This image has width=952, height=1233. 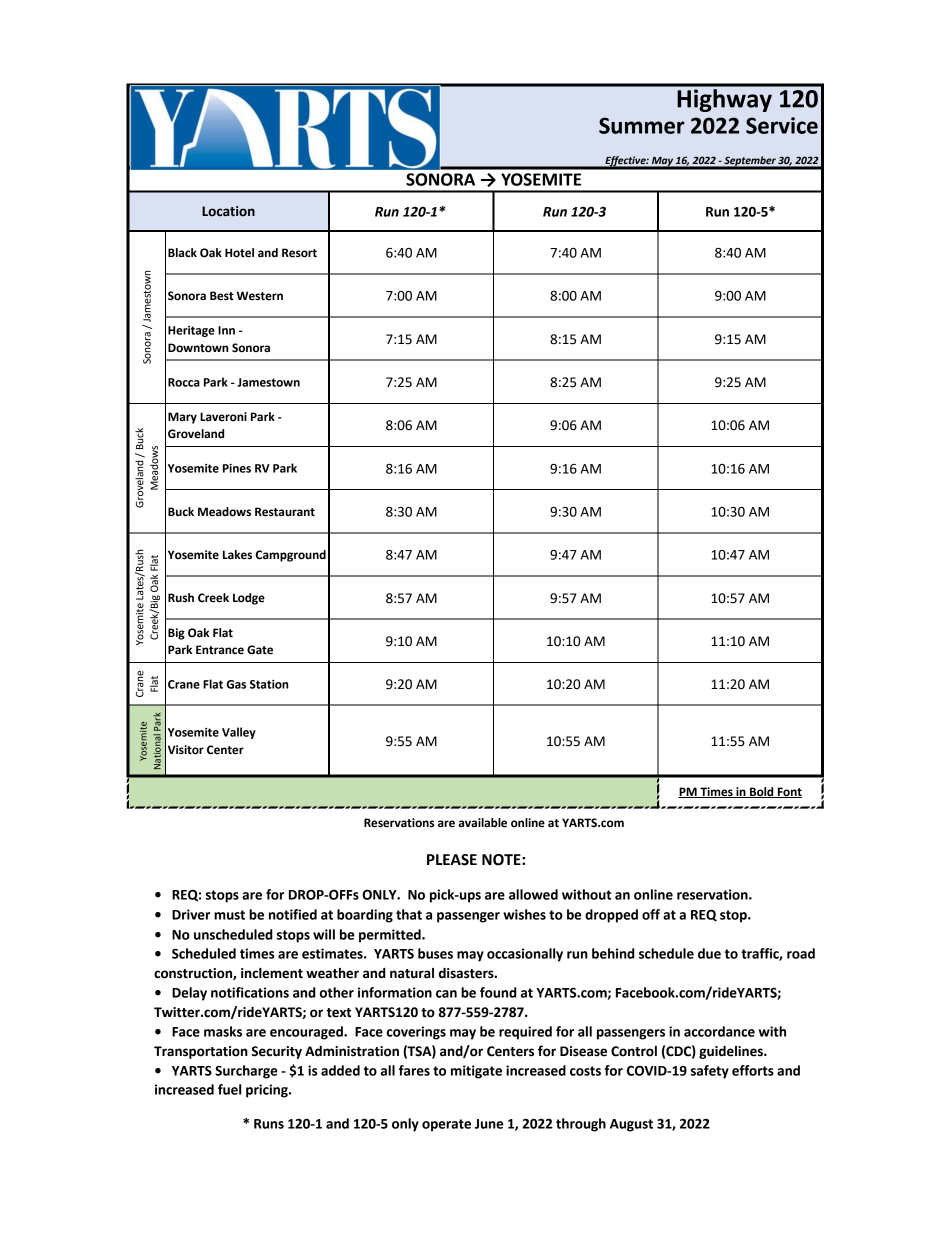 What do you see at coordinates (489, 1124) in the image?
I see `June` at bounding box center [489, 1124].
